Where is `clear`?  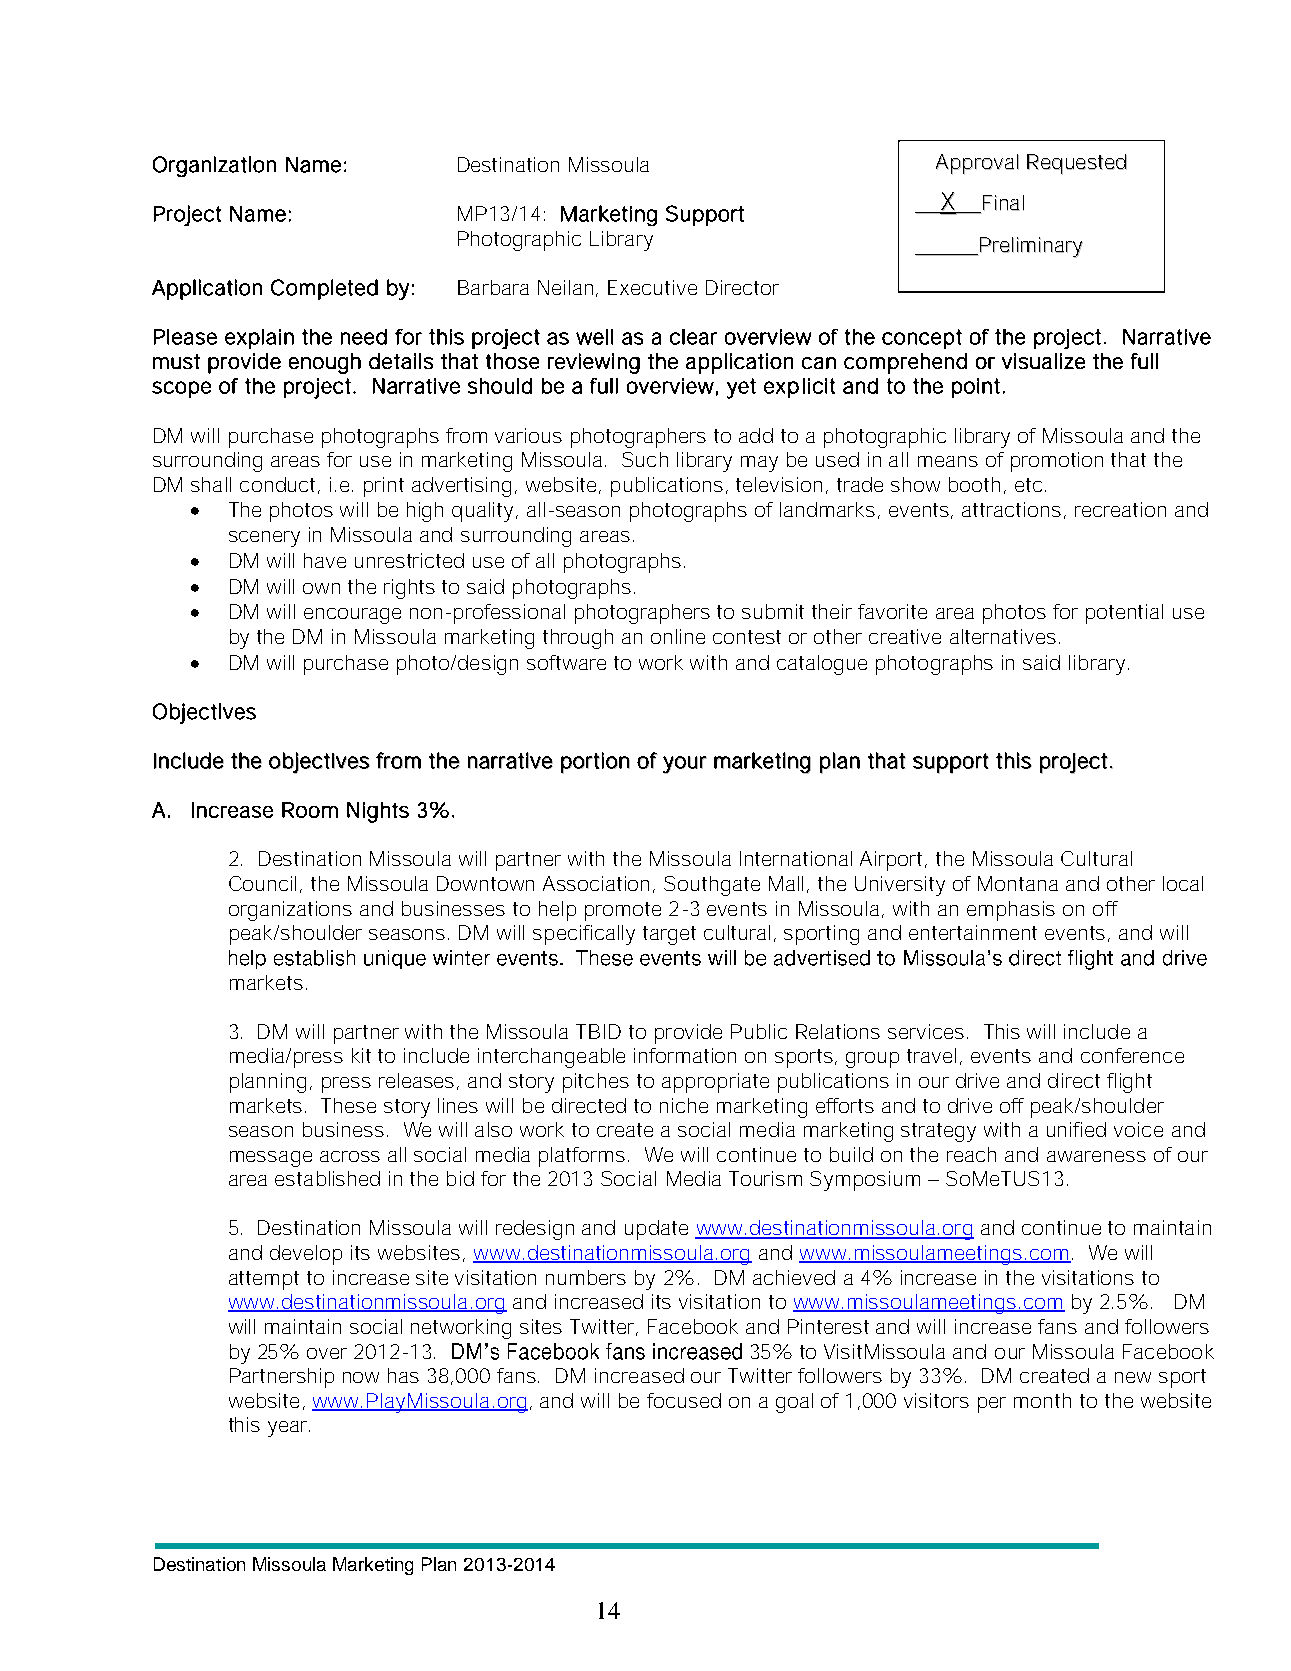
clear is located at coordinates (693, 337).
